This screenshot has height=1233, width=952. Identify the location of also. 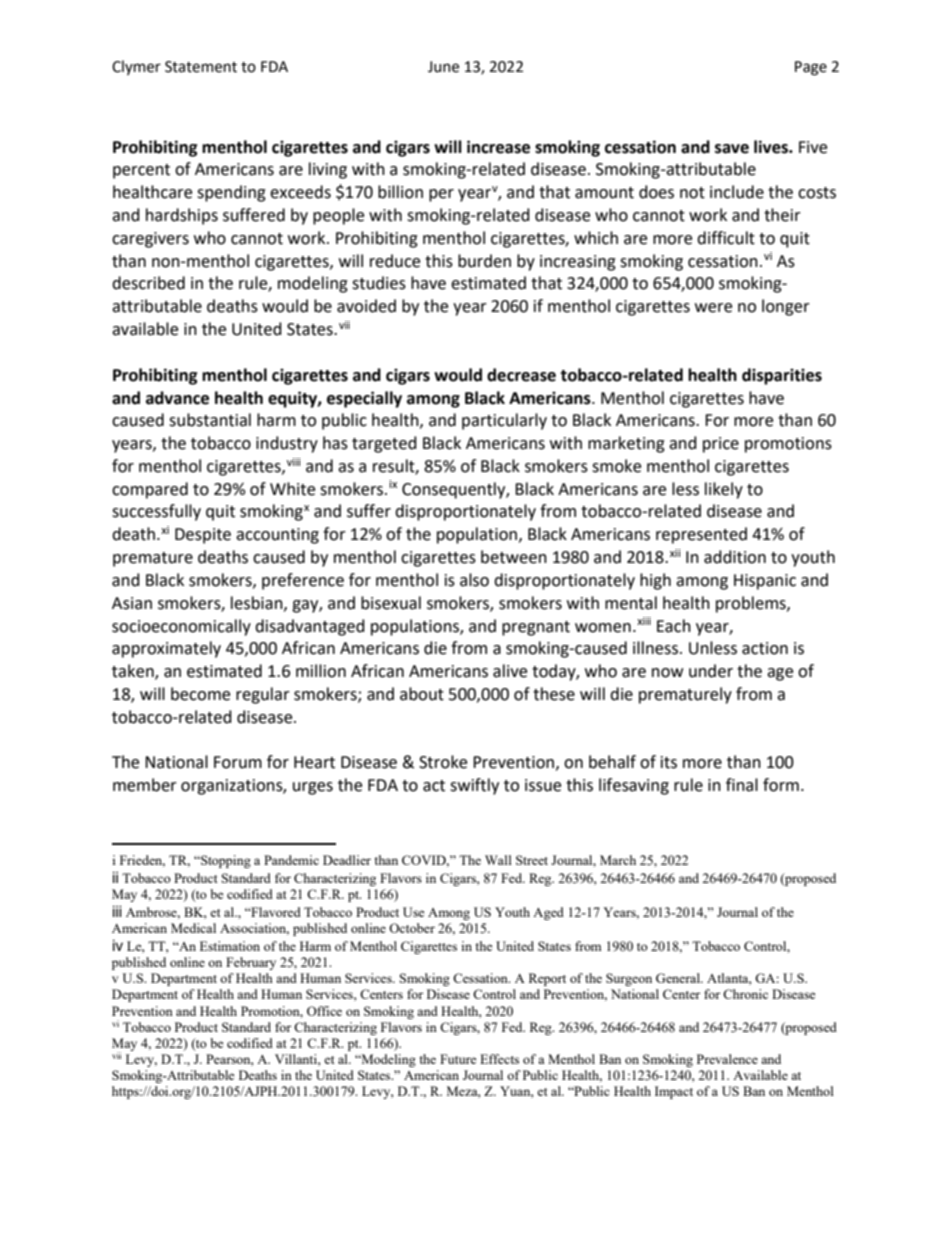
(474, 580).
